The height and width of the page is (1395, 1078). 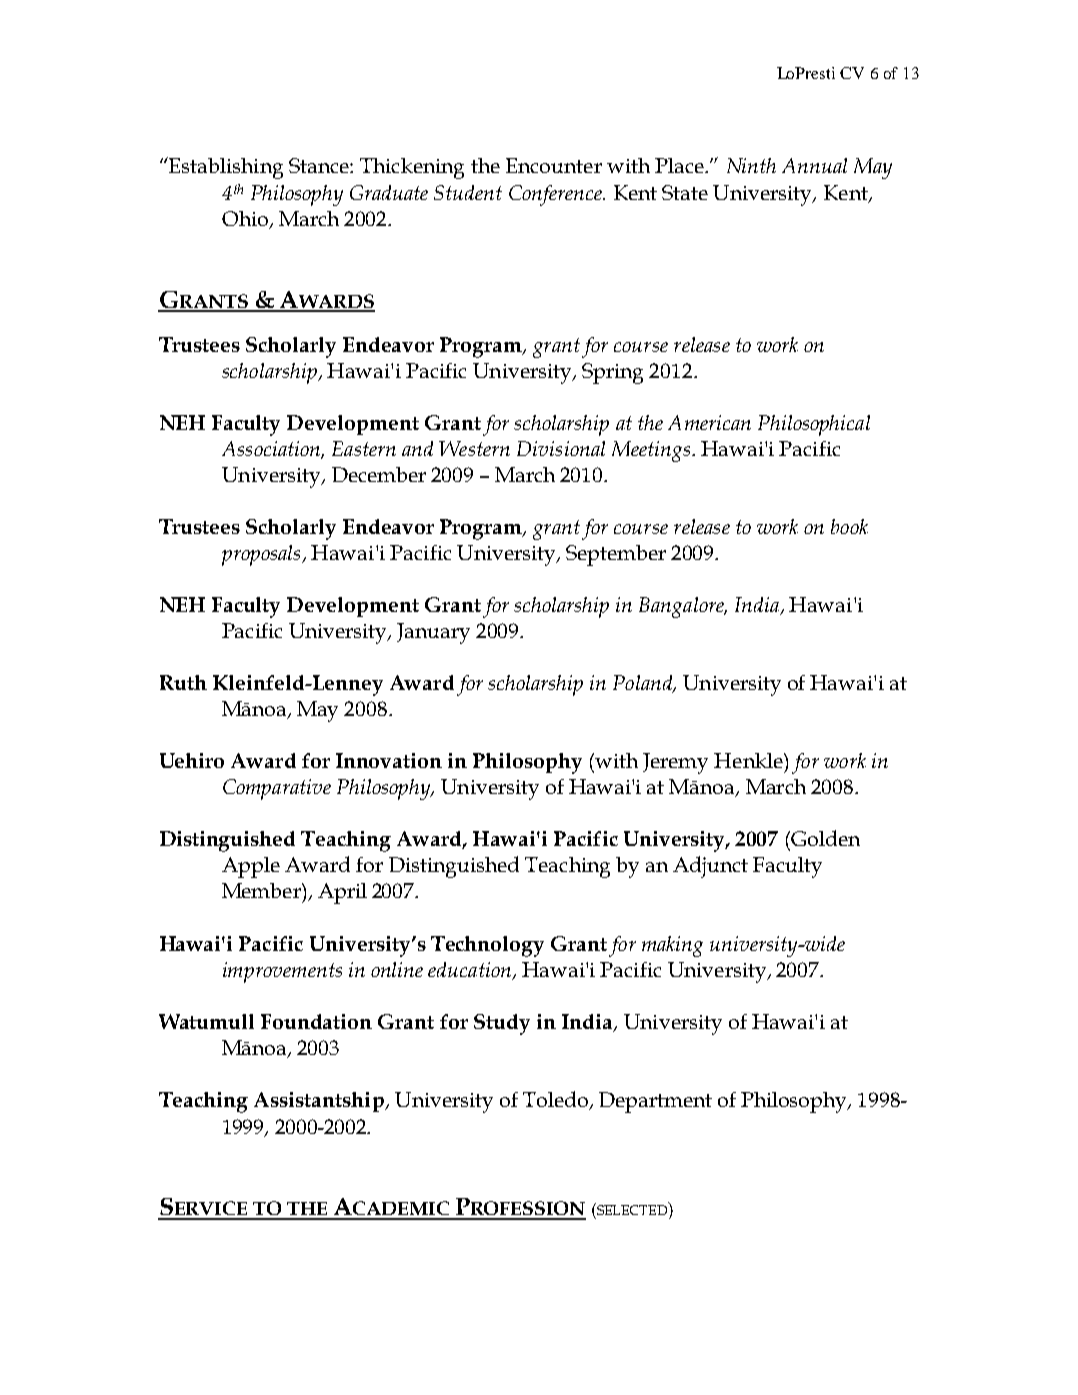 What do you see at coordinates (556, 195) in the page?
I see `Conference` at bounding box center [556, 195].
